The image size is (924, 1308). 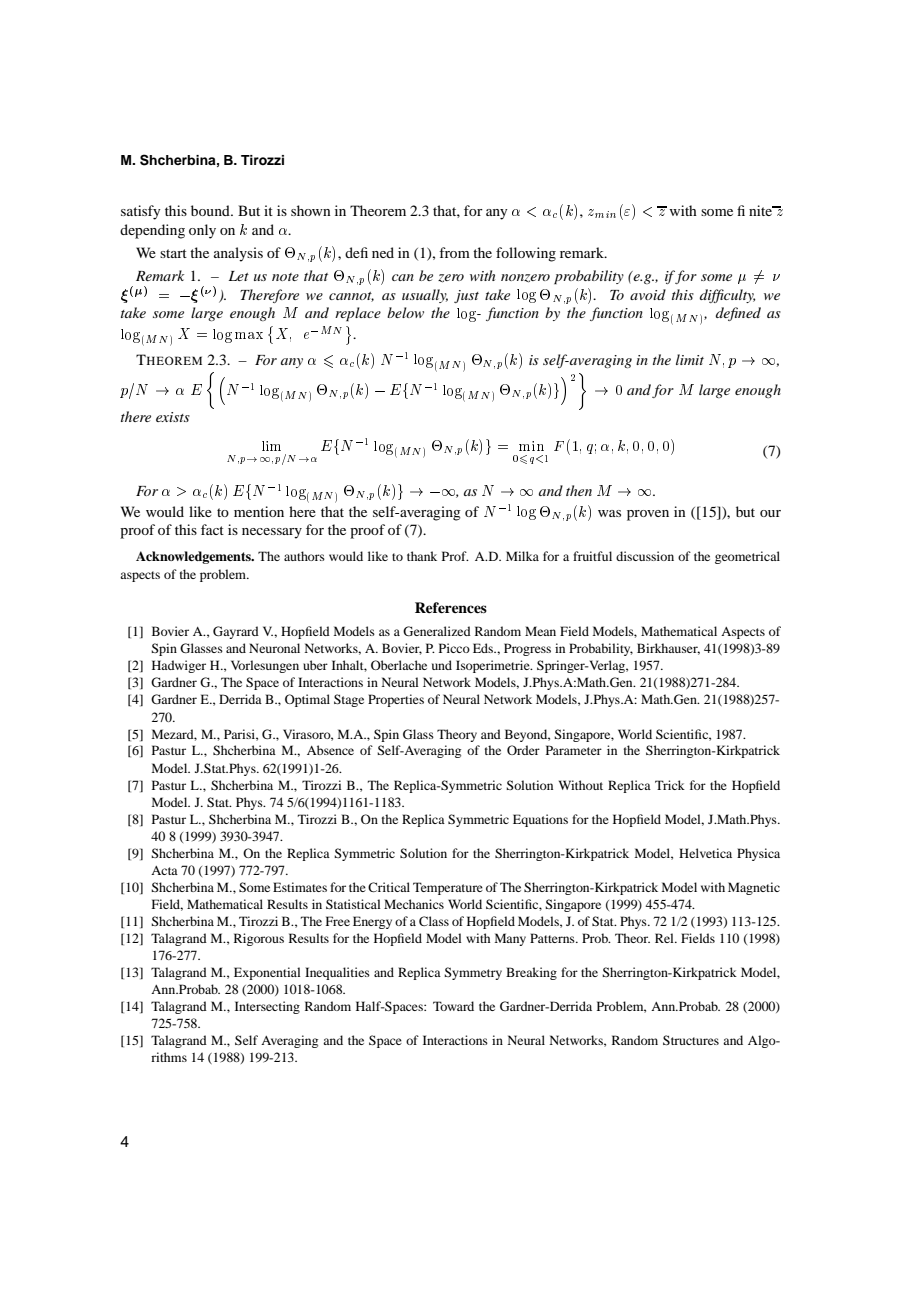 What do you see at coordinates (454, 252) in the screenshot?
I see `from` at bounding box center [454, 252].
